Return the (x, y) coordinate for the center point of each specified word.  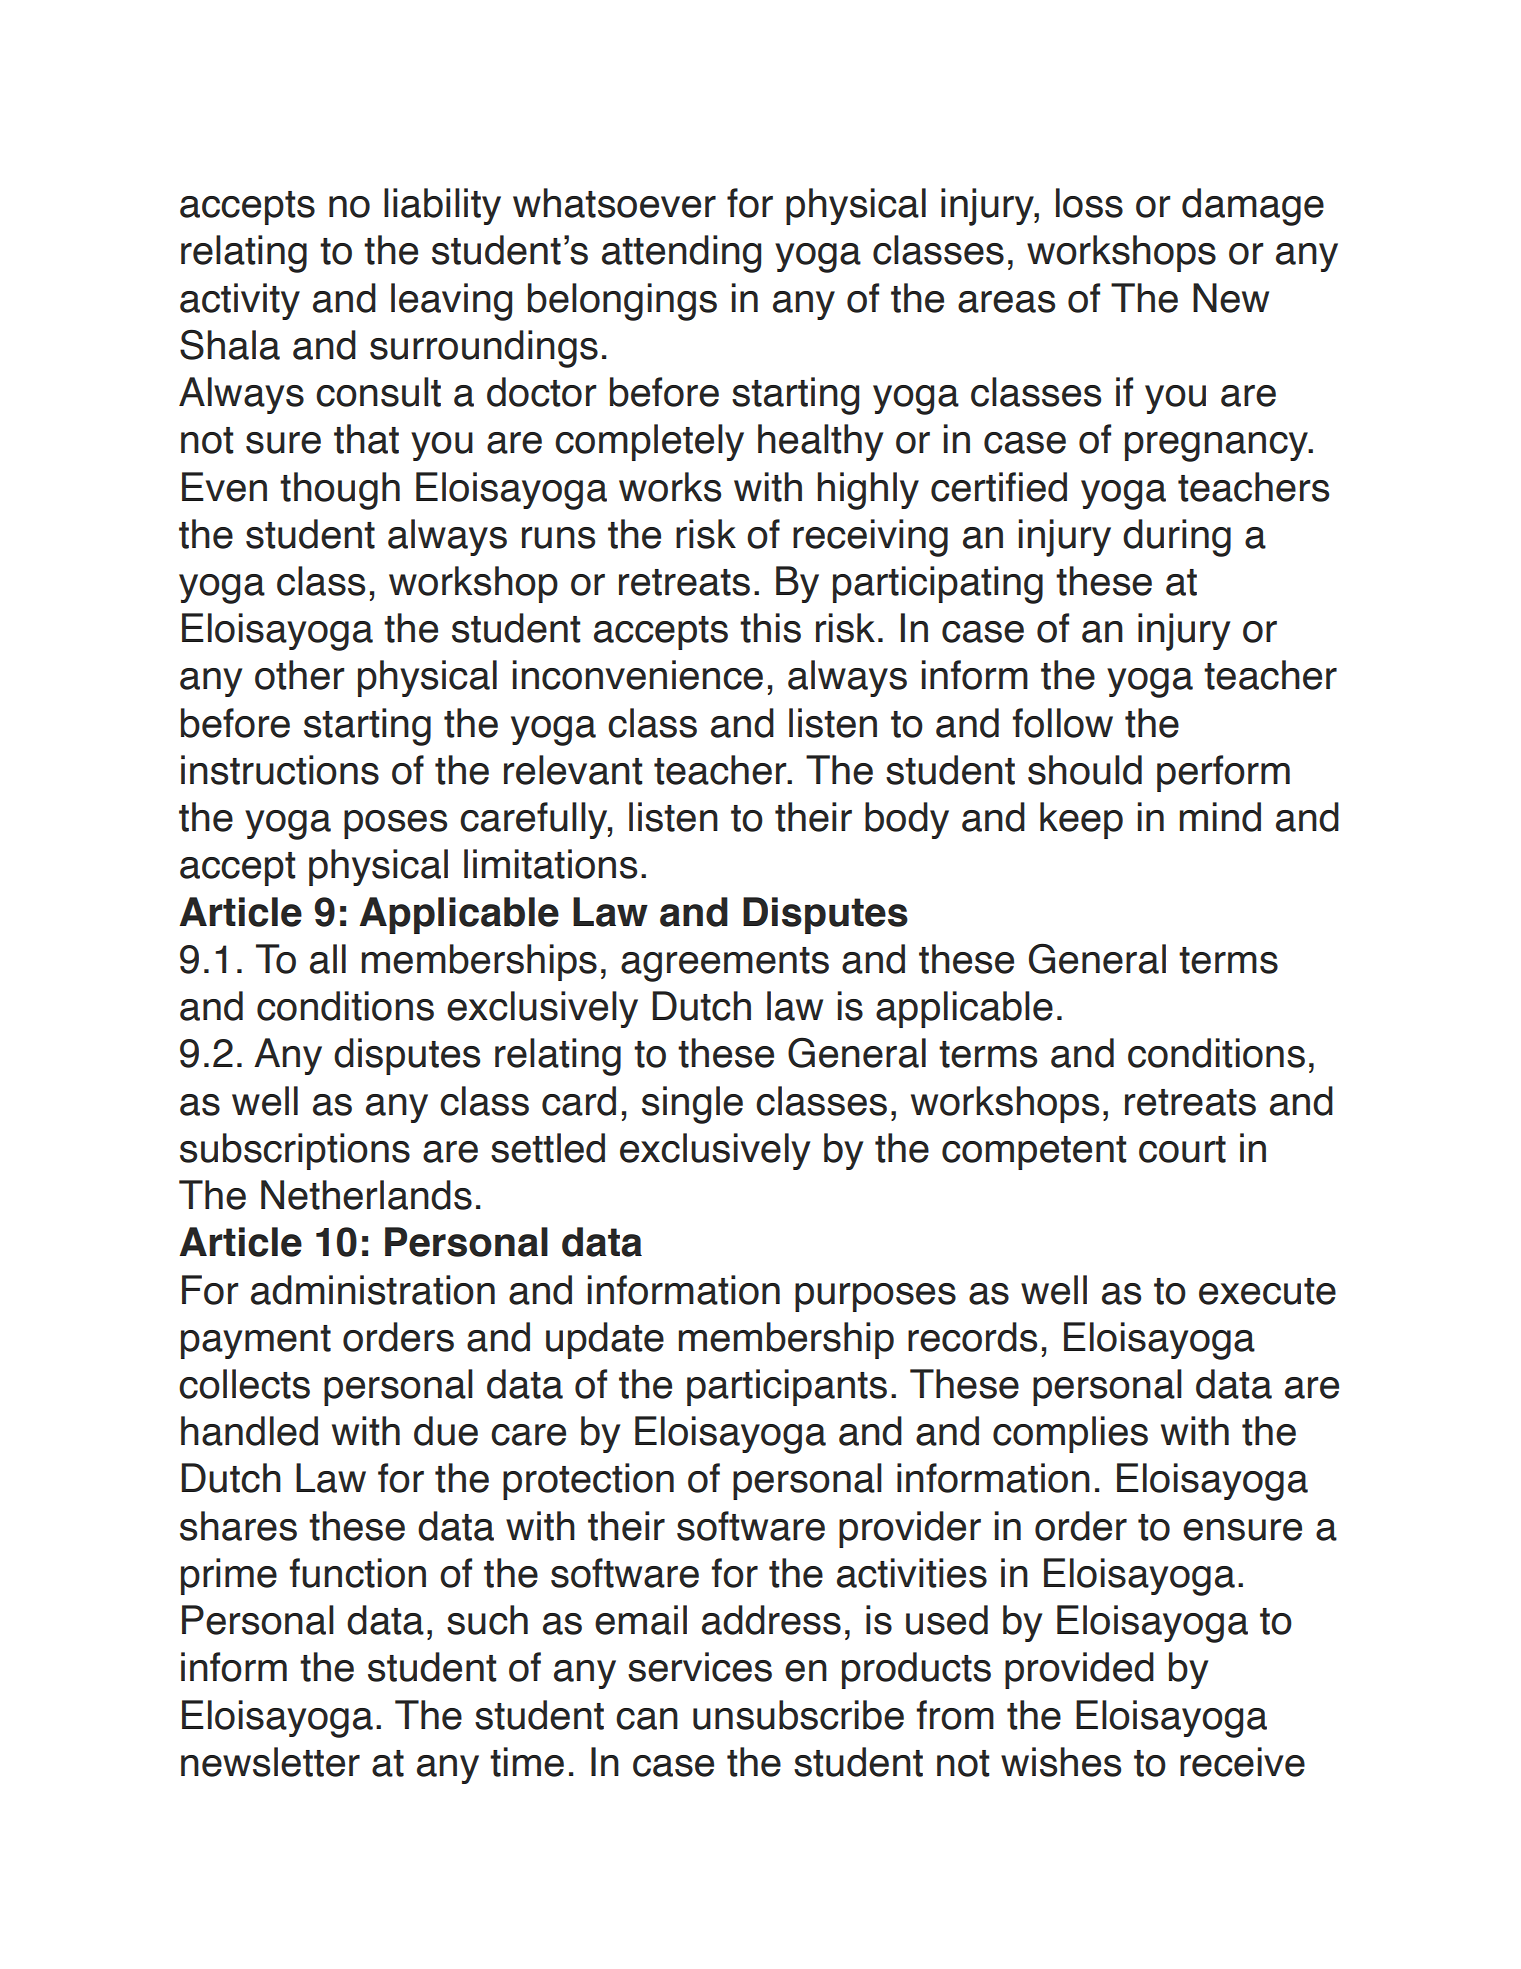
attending (681, 254)
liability (442, 206)
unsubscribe (798, 1715)
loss (1089, 203)
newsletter (270, 1762)
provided (1079, 1670)
